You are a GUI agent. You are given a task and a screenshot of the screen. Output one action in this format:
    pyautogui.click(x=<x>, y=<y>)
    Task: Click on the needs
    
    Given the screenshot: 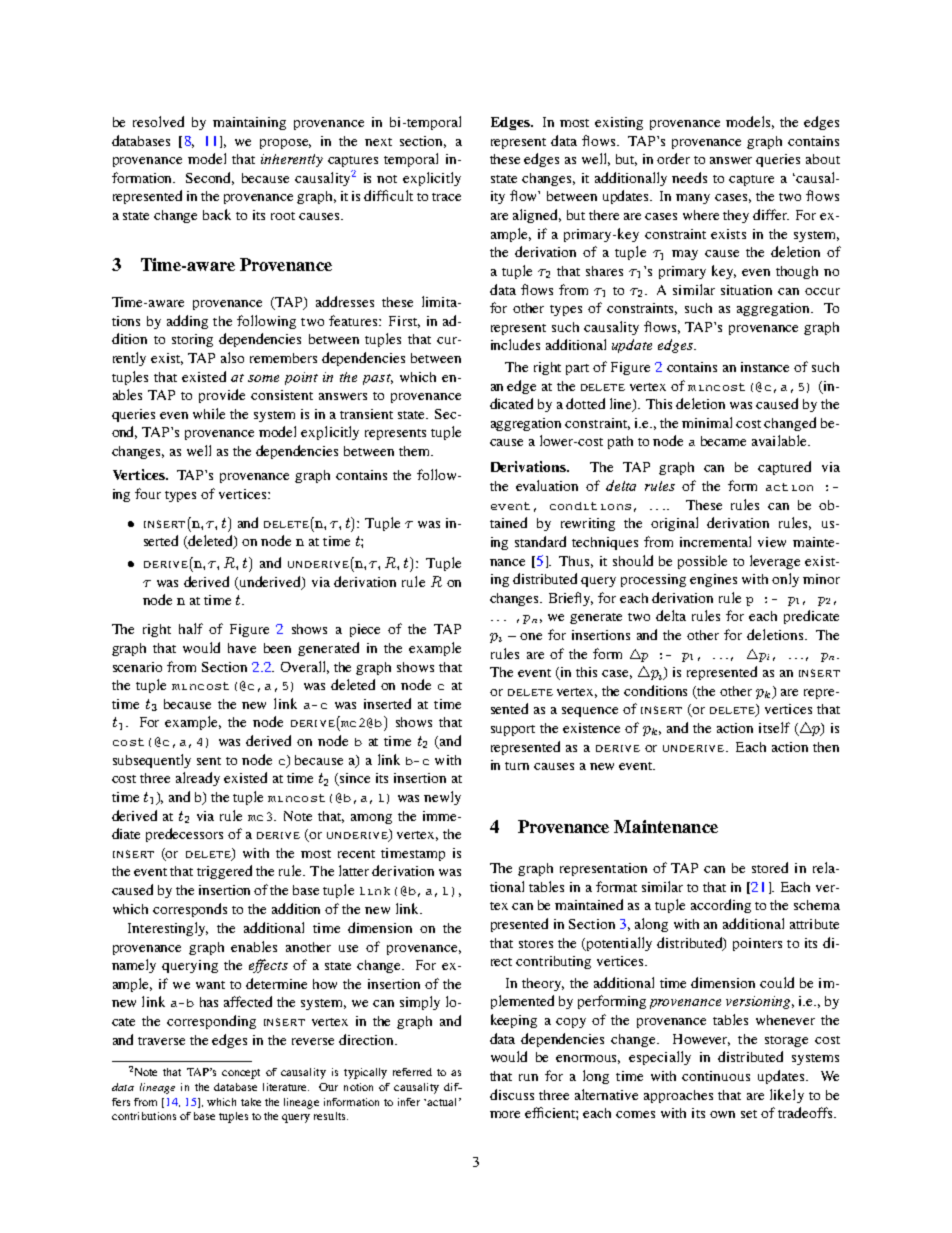 What is the action you would take?
    pyautogui.click(x=689, y=177)
